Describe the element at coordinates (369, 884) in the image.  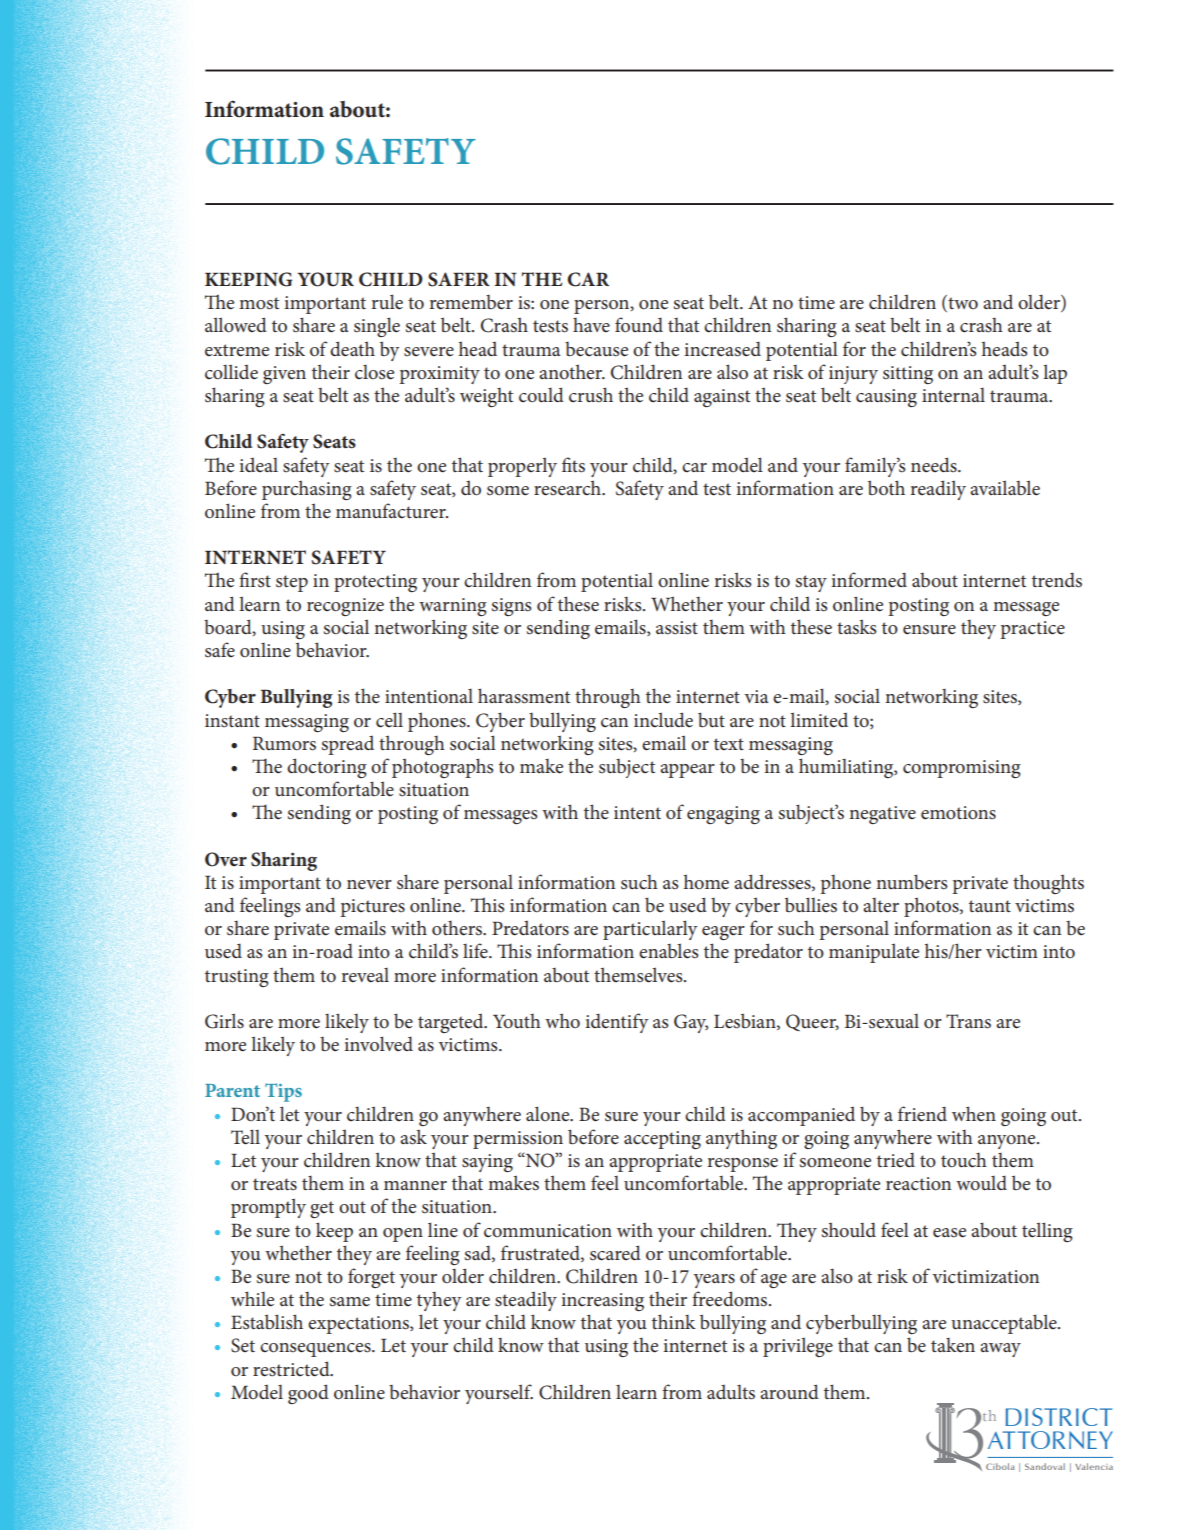
I see `never` at that location.
